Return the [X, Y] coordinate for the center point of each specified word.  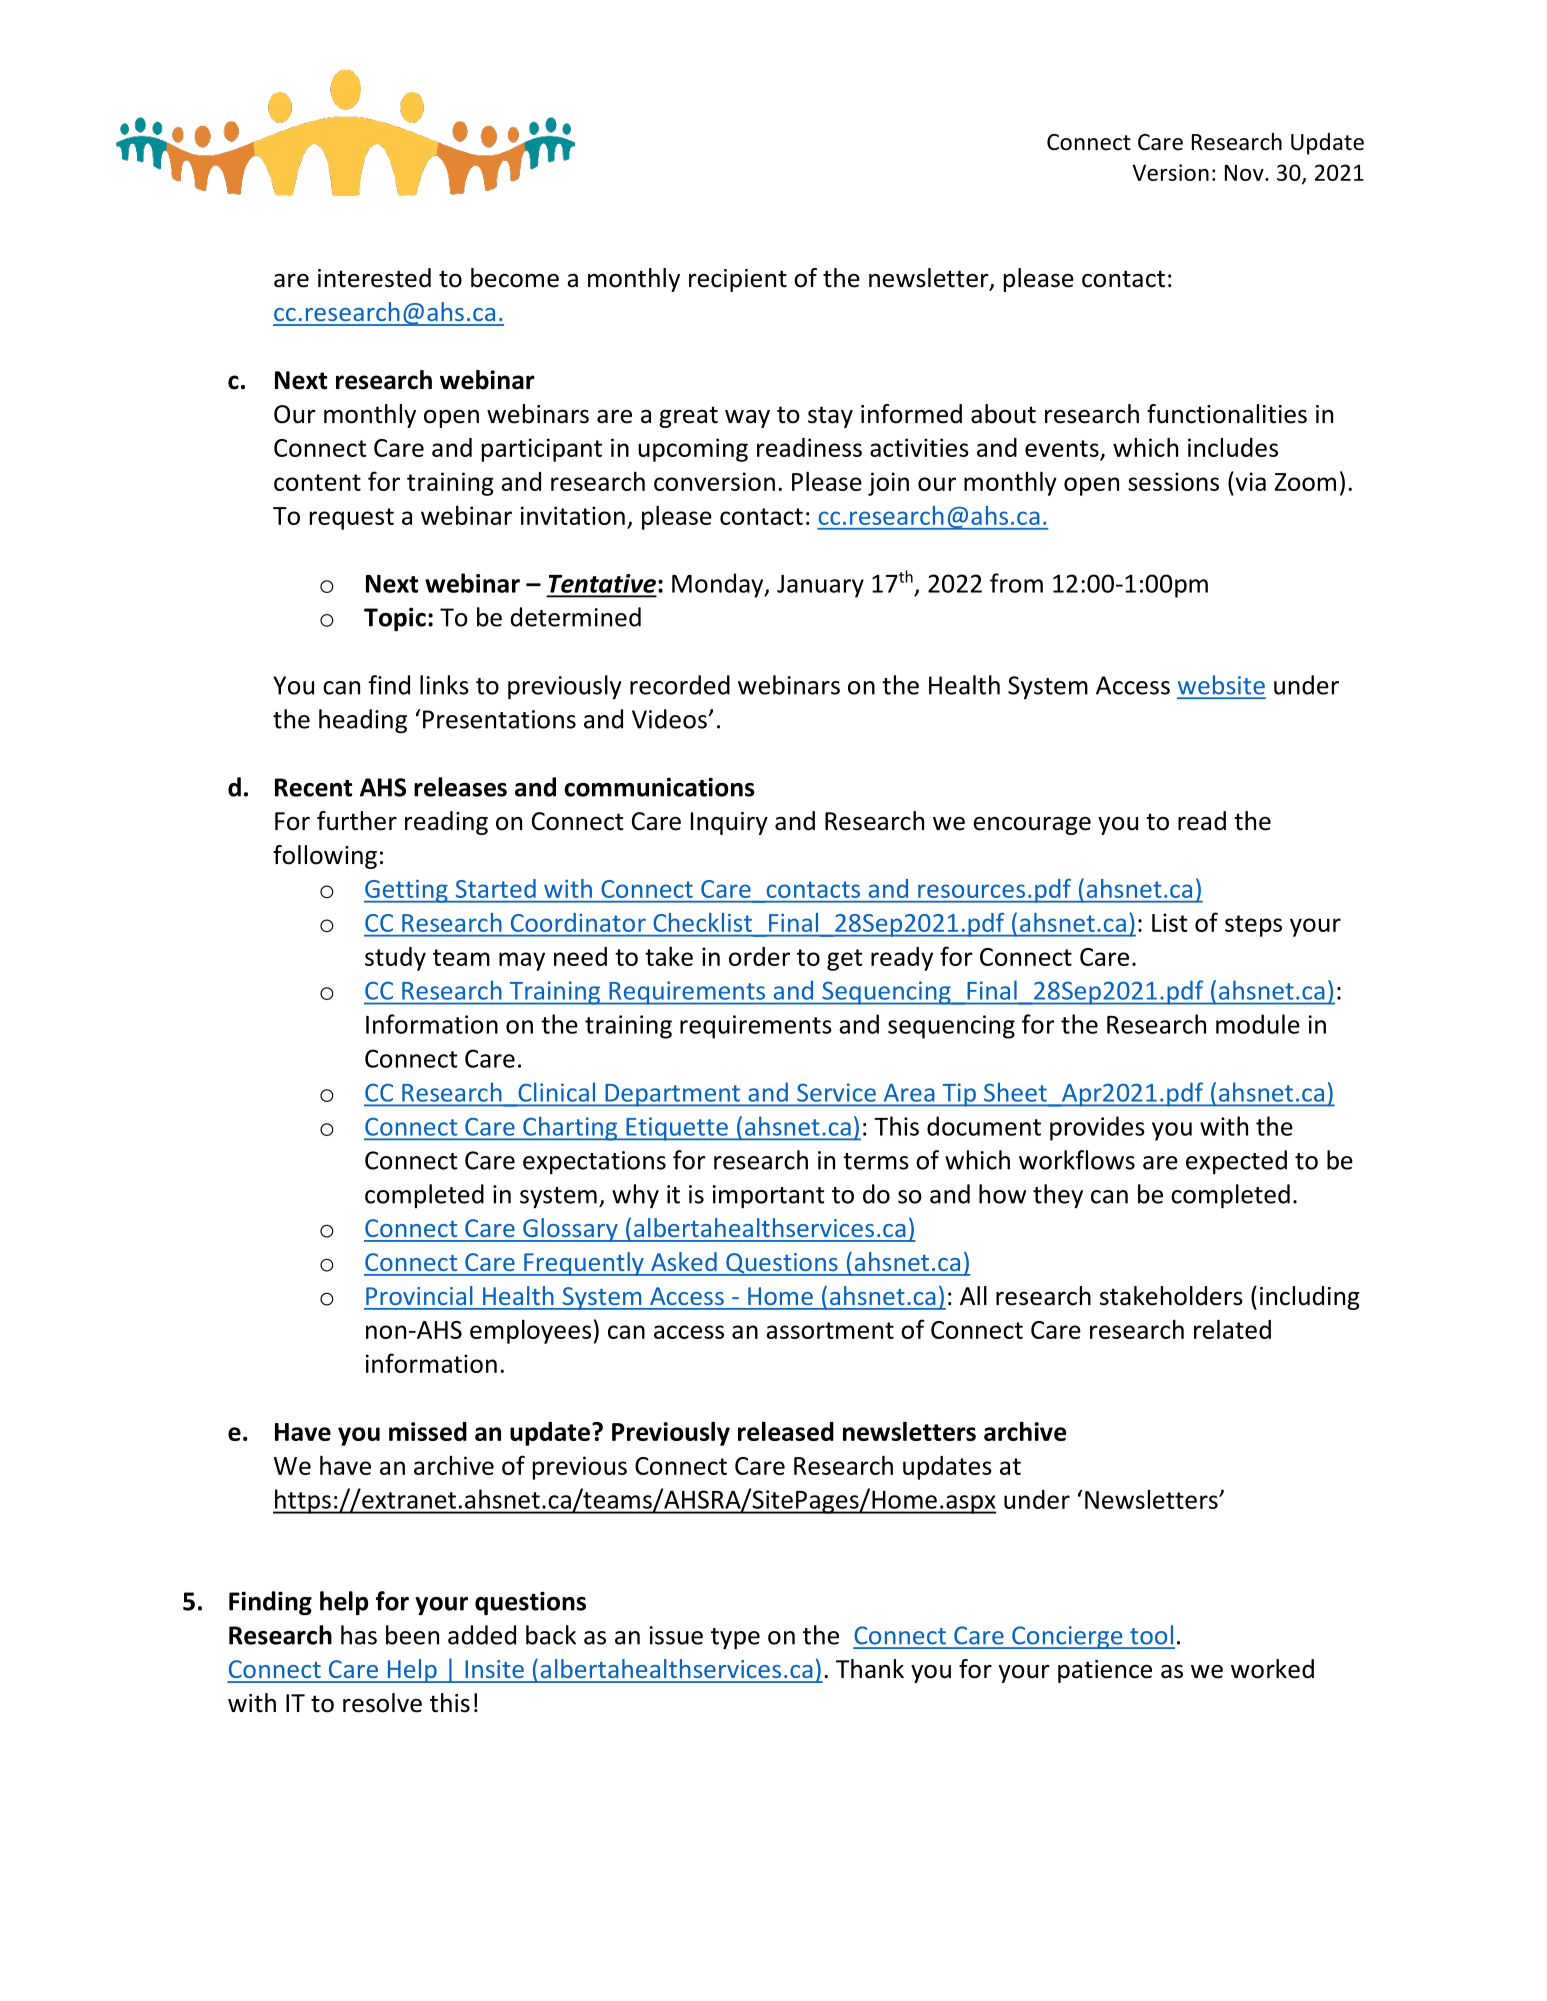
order [759, 956]
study [395, 959]
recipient [738, 280]
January [820, 586]
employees [530, 1331]
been [412, 1635]
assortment [830, 1330]
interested [374, 278]
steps [1253, 926]
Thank [870, 1669]
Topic [395, 619]
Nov [1245, 173]
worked [1272, 1669]
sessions [1173, 481]
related [1232, 1329]
